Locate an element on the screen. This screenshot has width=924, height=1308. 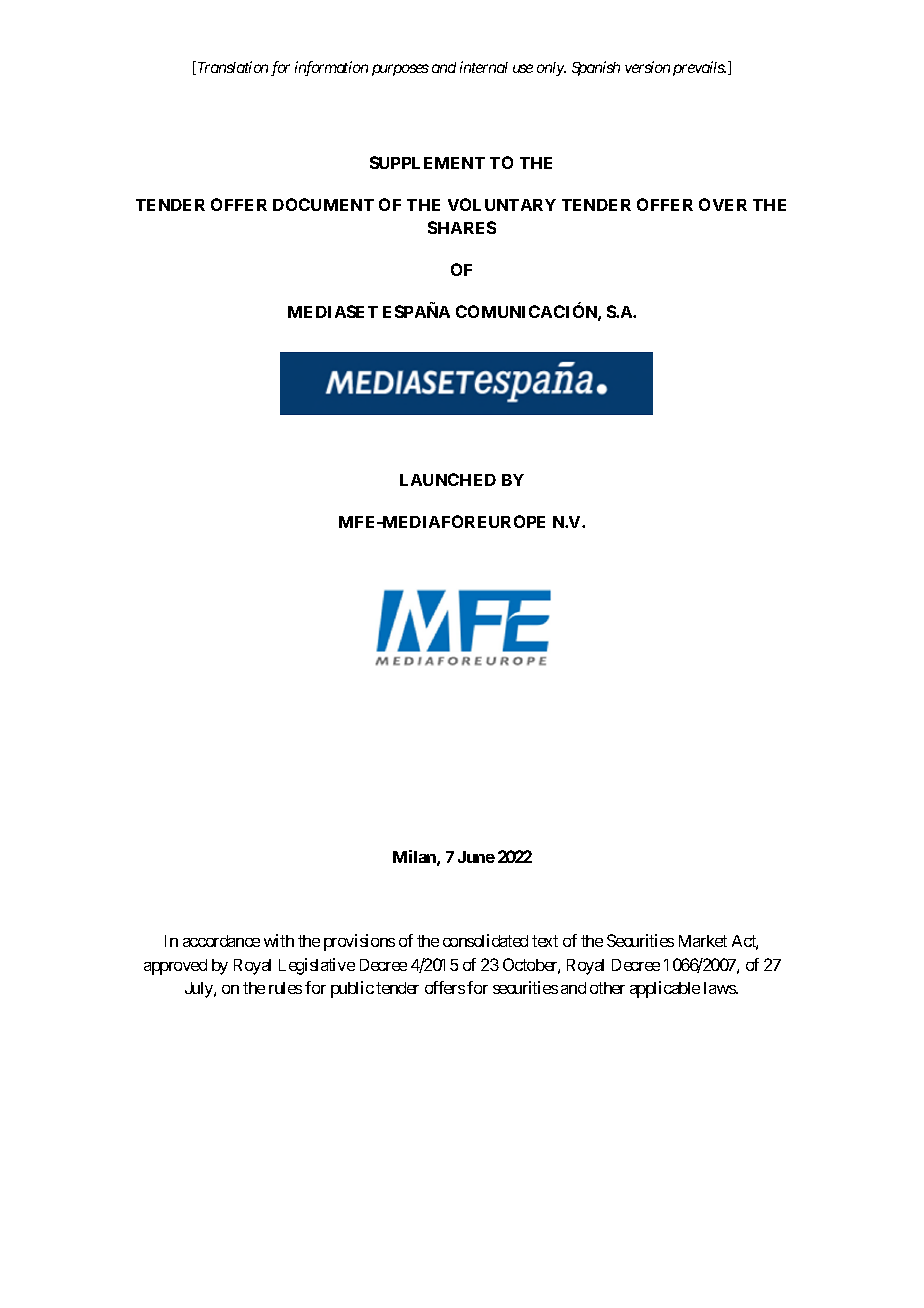
internal is located at coordinates (484, 67).
